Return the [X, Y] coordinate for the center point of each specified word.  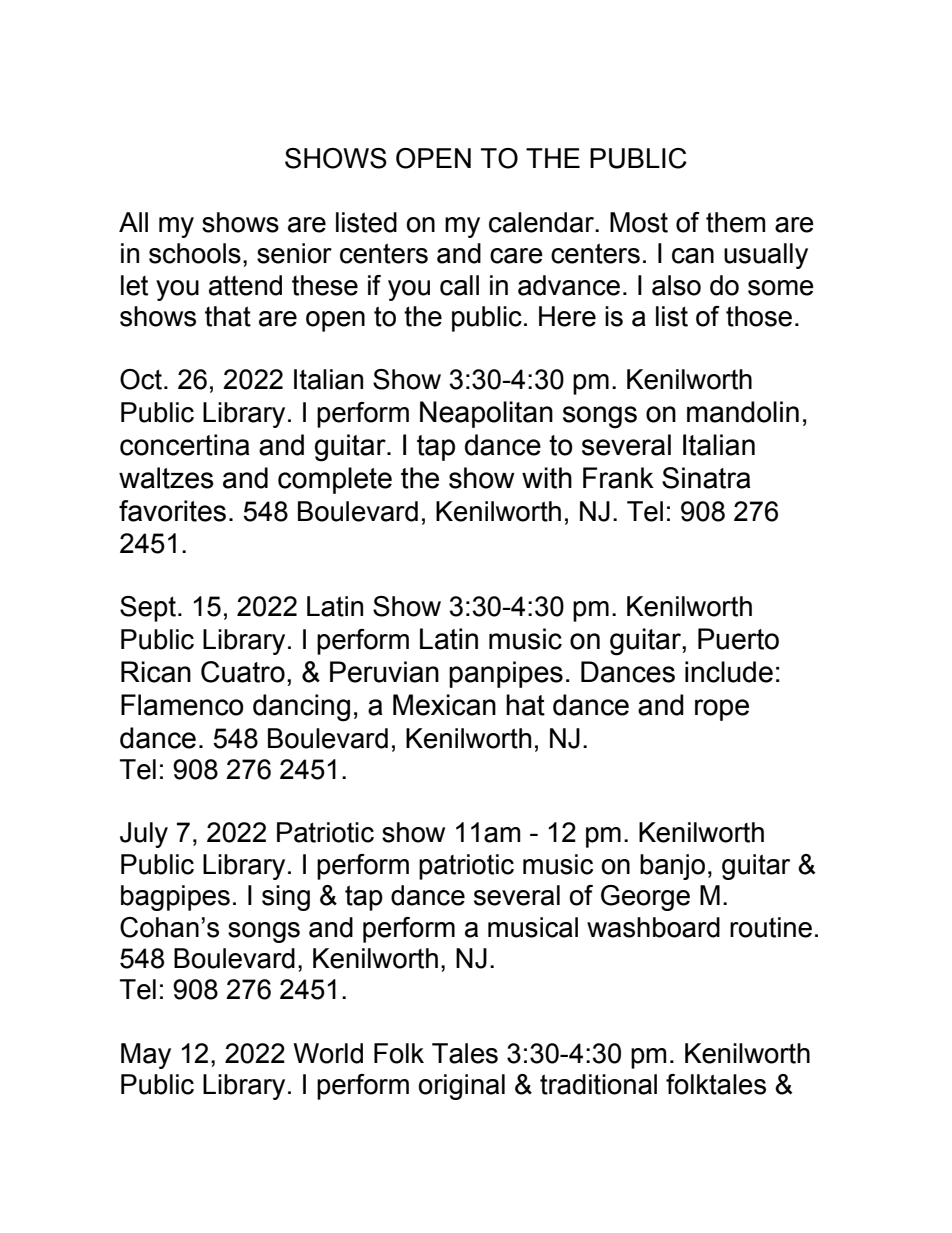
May [146, 1056]
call [459, 285]
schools [195, 253]
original [461, 1087]
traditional [598, 1084]
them [735, 222]
